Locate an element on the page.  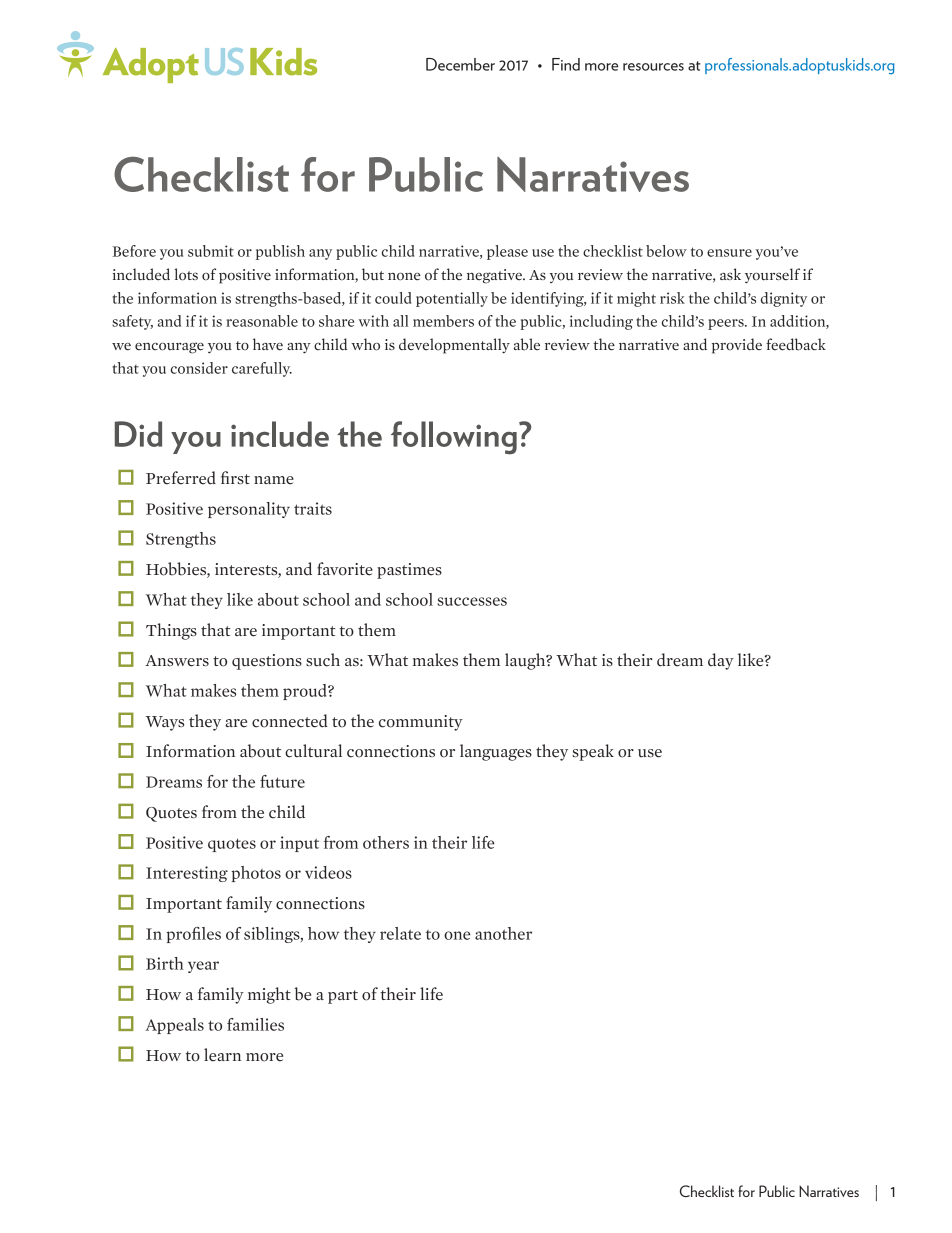
consider is located at coordinates (199, 368).
